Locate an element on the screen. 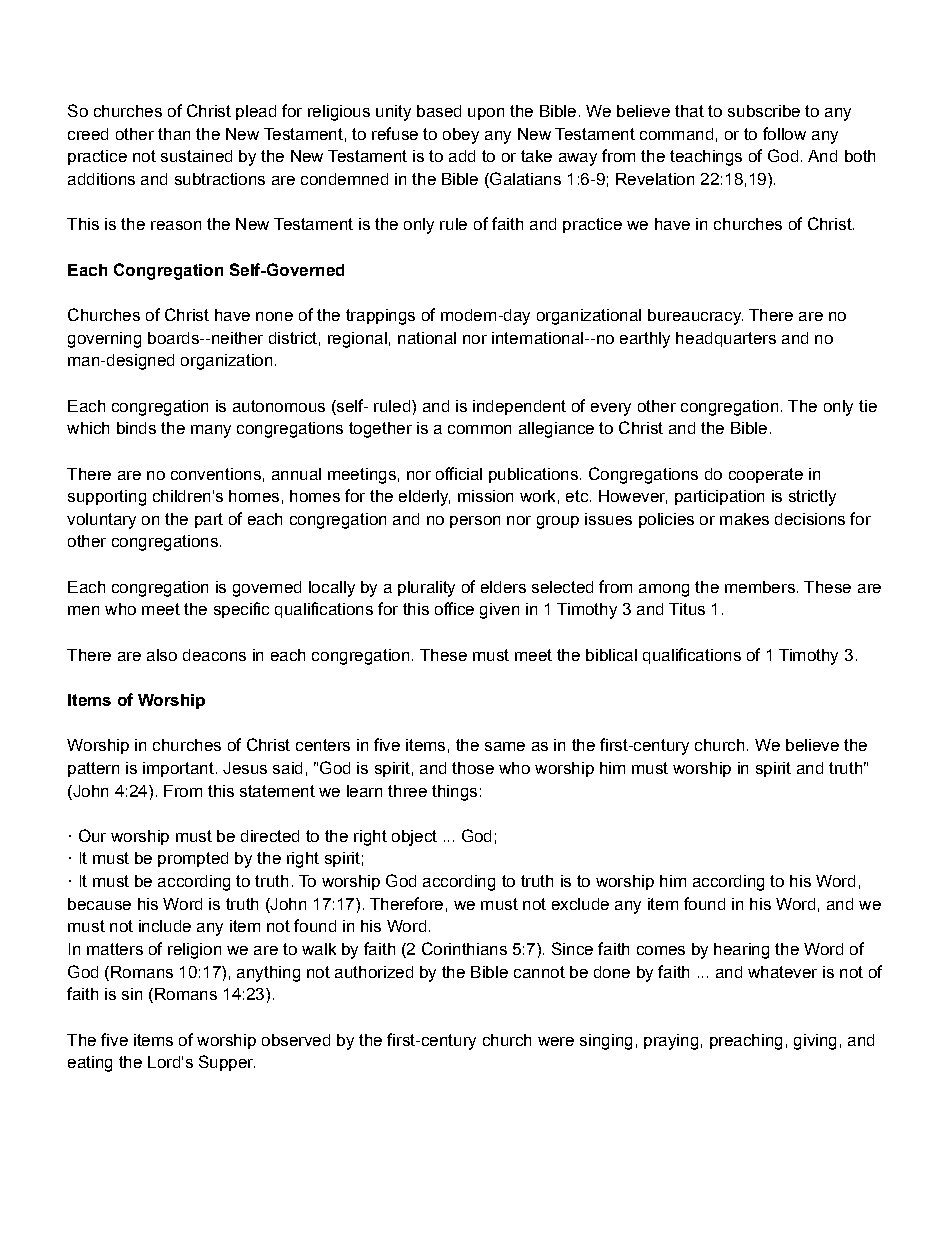 The height and width of the screenshot is (1233, 952). biblical is located at coordinates (611, 655).
